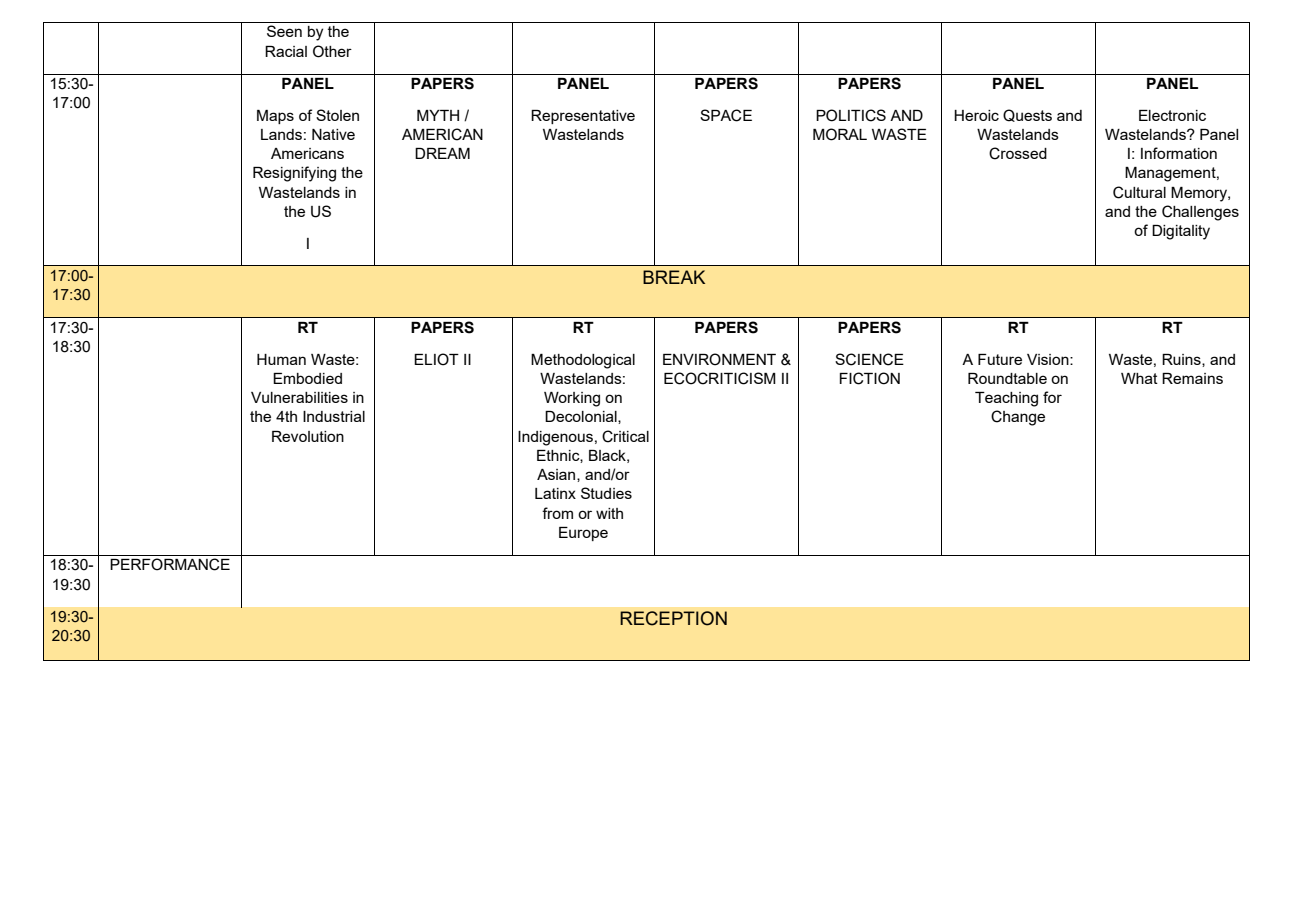 This screenshot has width=1307, height=924. I want to click on DREAM, so click(442, 153).
